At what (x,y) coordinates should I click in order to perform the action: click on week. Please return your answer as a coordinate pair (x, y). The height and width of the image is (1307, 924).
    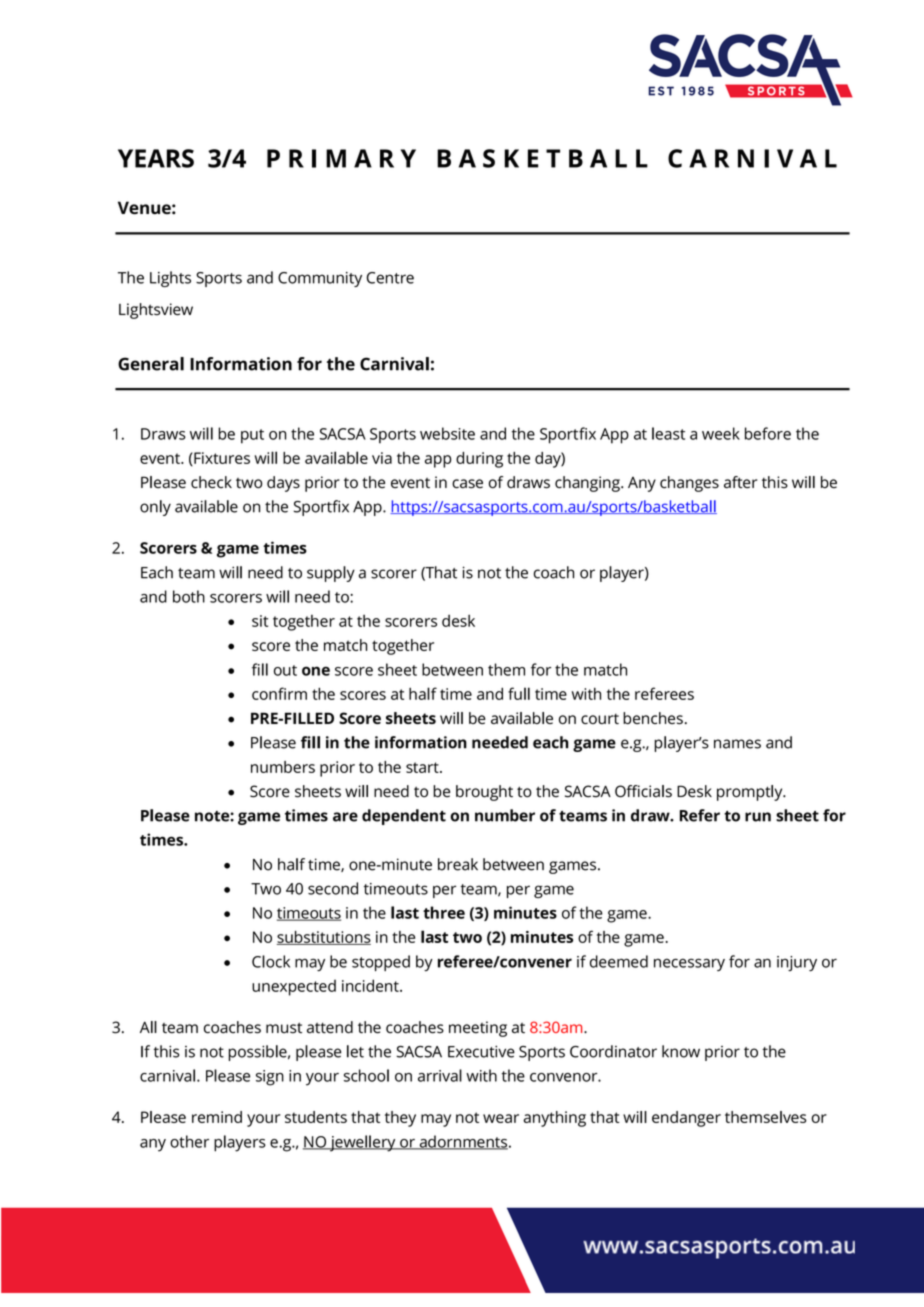
    Looking at the image, I should click on (721, 433).
